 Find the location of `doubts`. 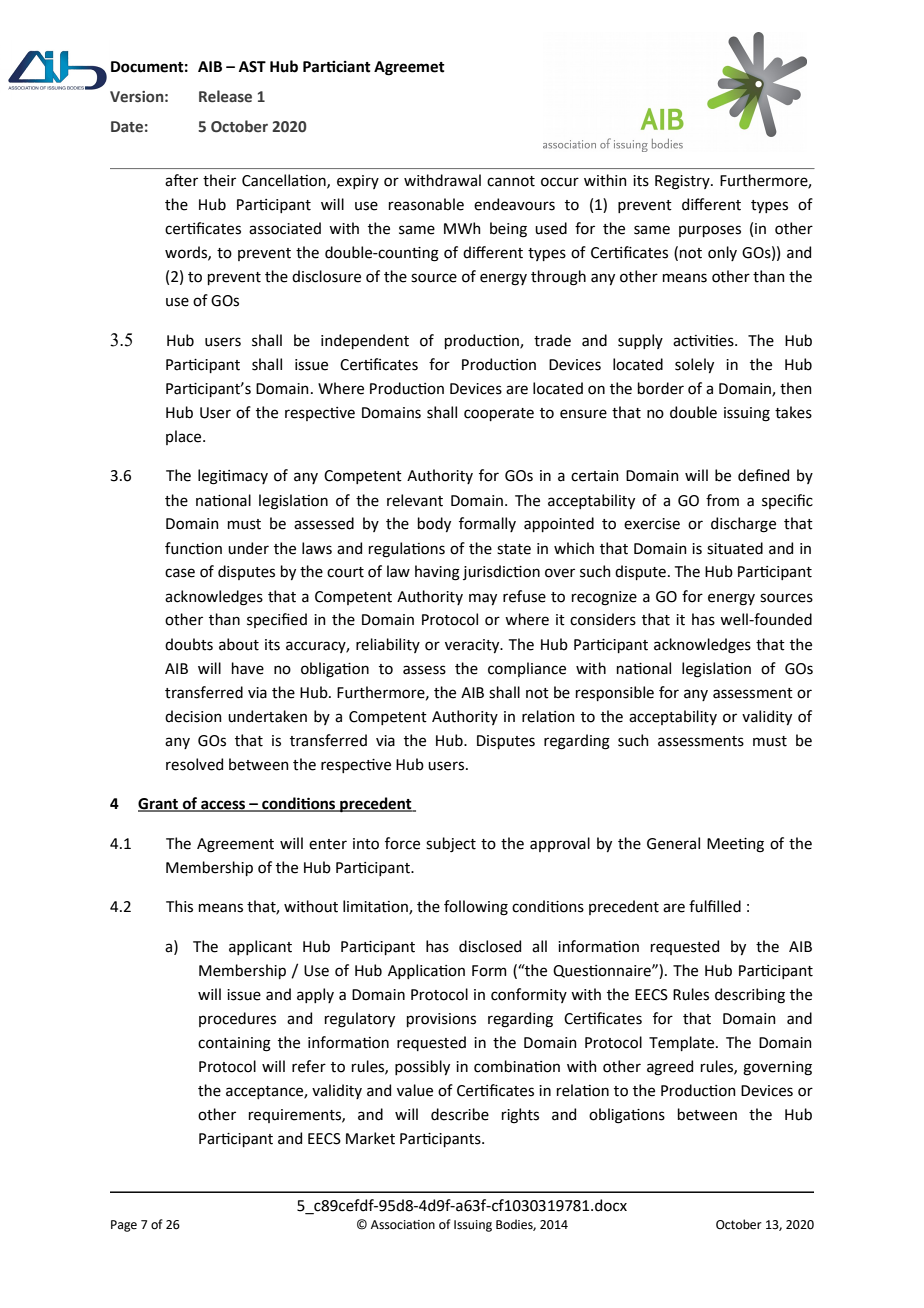

doubts is located at coordinates (189, 644).
